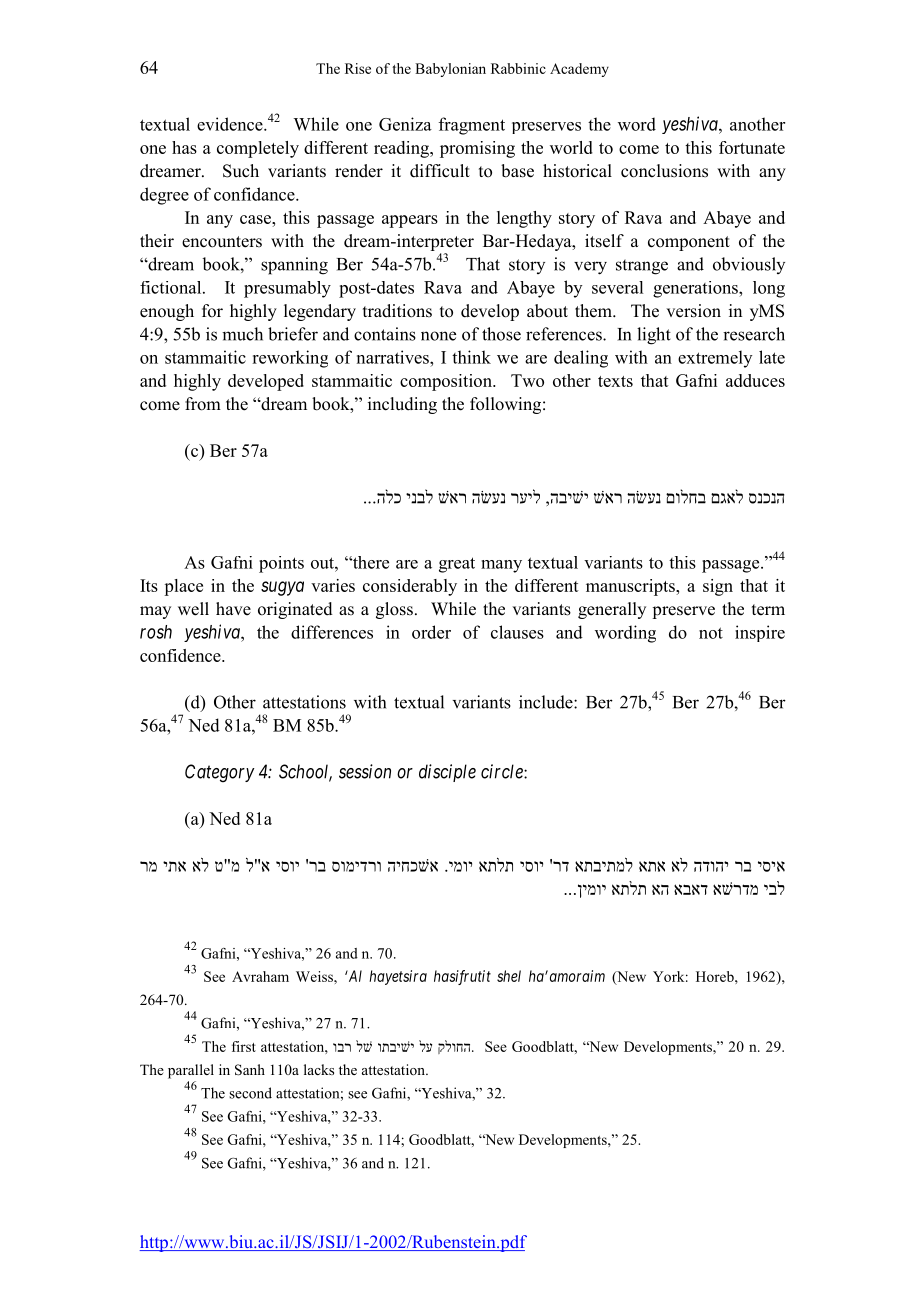 The width and height of the image is (924, 1308). I want to click on completely, so click(258, 149).
